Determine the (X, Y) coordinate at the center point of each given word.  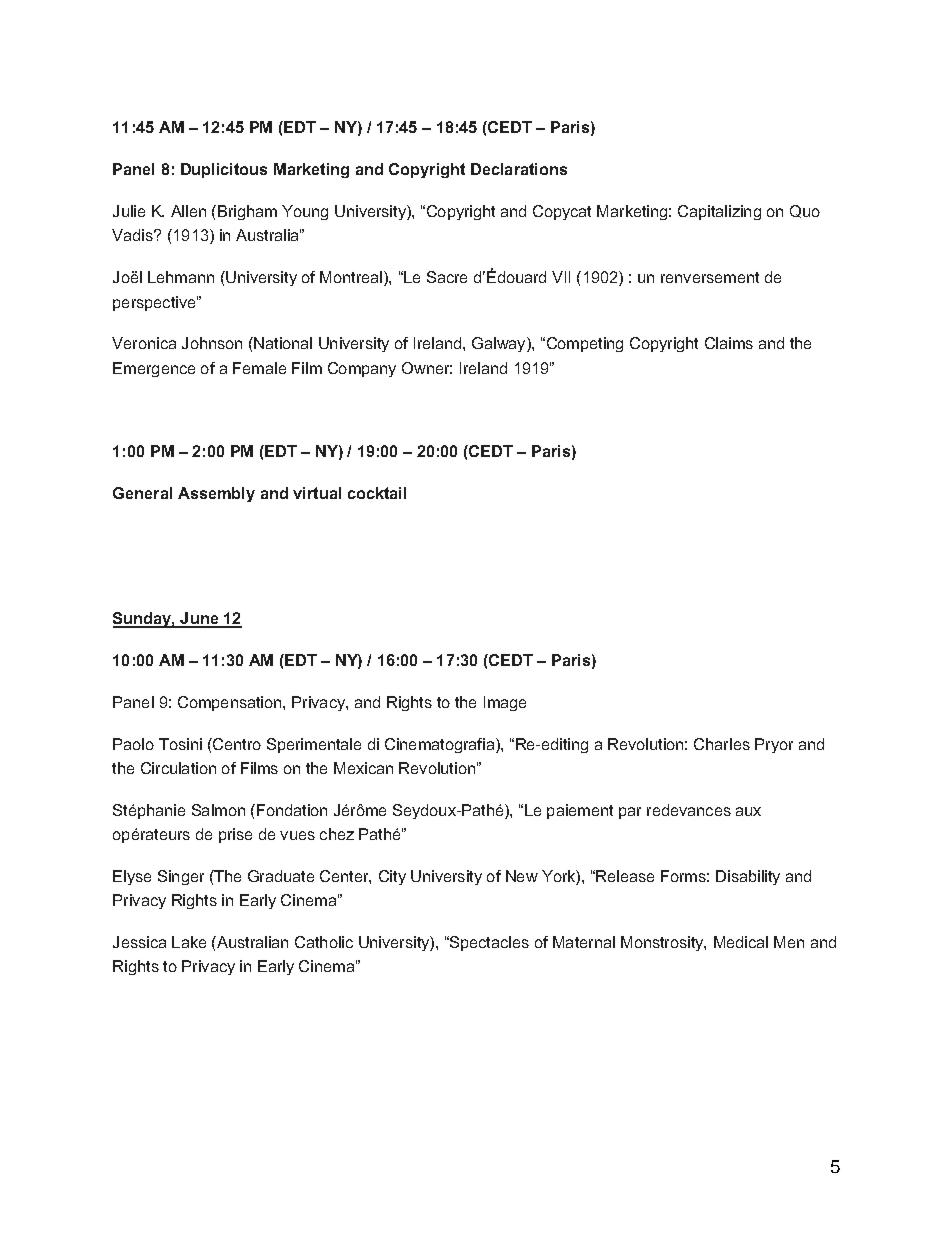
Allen (188, 211)
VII (561, 277)
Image (505, 703)
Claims (729, 343)
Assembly (216, 494)
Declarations (519, 169)
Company (362, 369)
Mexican (363, 768)
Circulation (178, 768)
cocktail (377, 493)
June (200, 620)
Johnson (212, 343)
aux (748, 811)
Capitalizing (719, 212)
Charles (722, 744)
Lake (189, 942)
